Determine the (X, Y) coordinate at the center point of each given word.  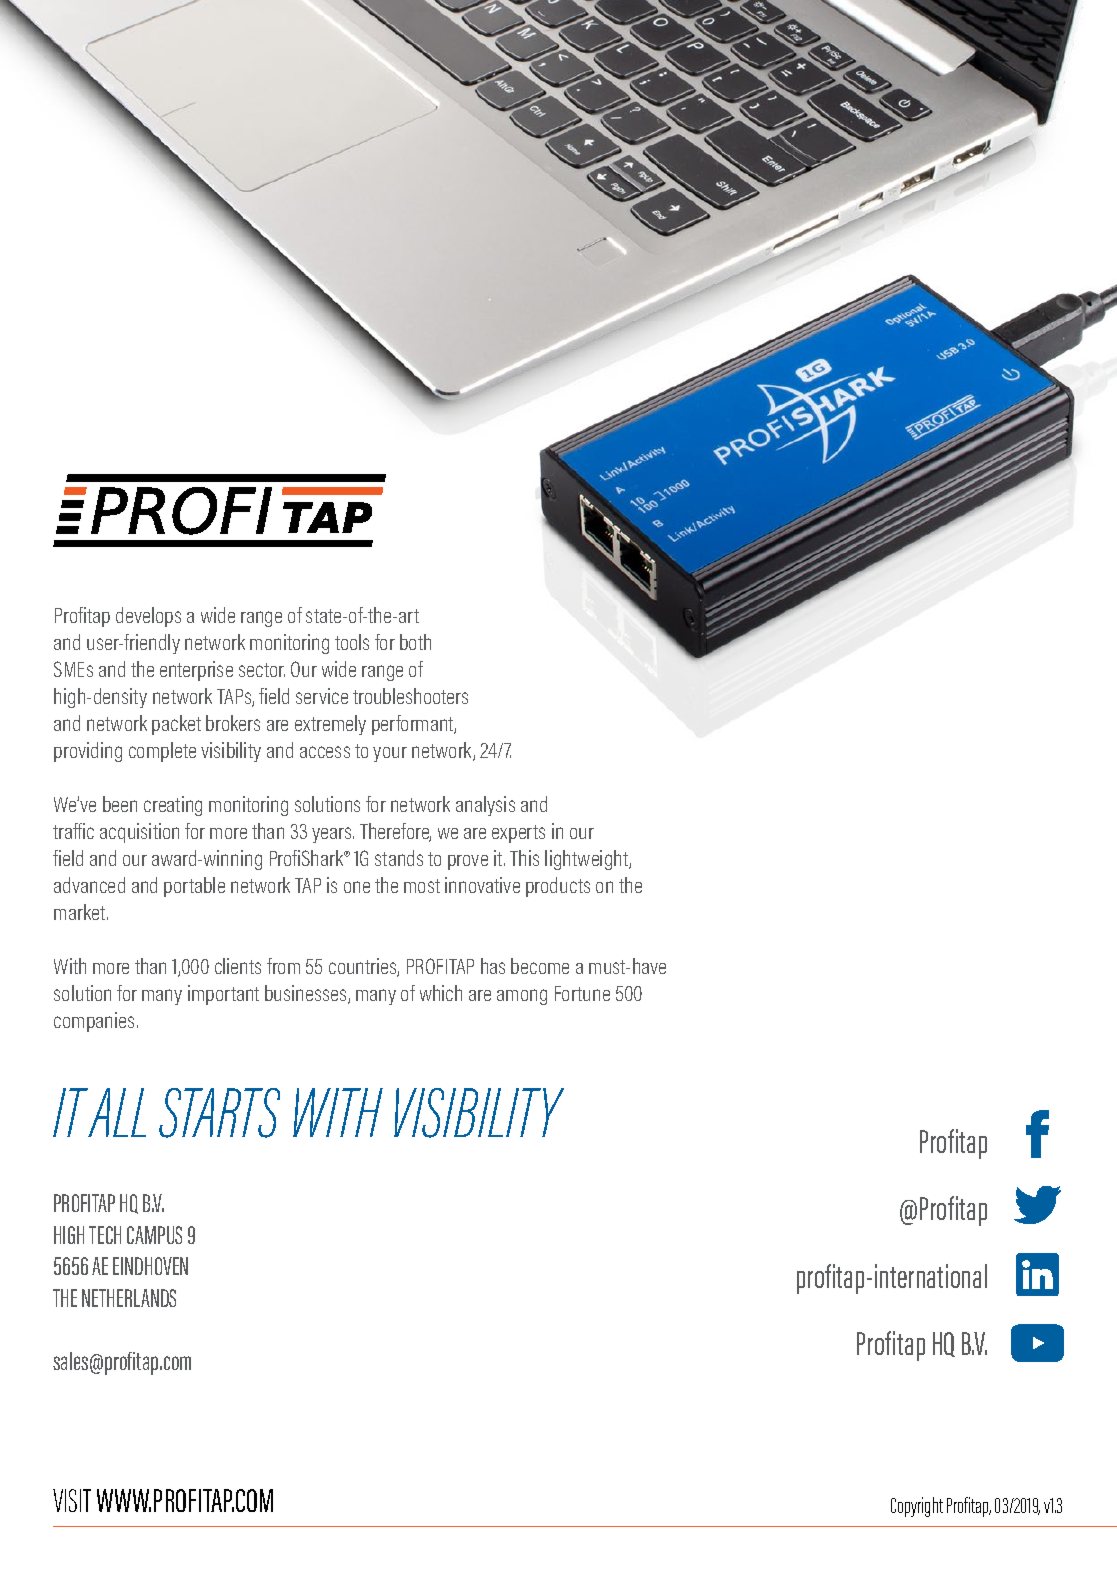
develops (148, 617)
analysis (485, 806)
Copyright (917, 1507)
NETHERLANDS (129, 1298)
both (415, 642)
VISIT (72, 1500)
